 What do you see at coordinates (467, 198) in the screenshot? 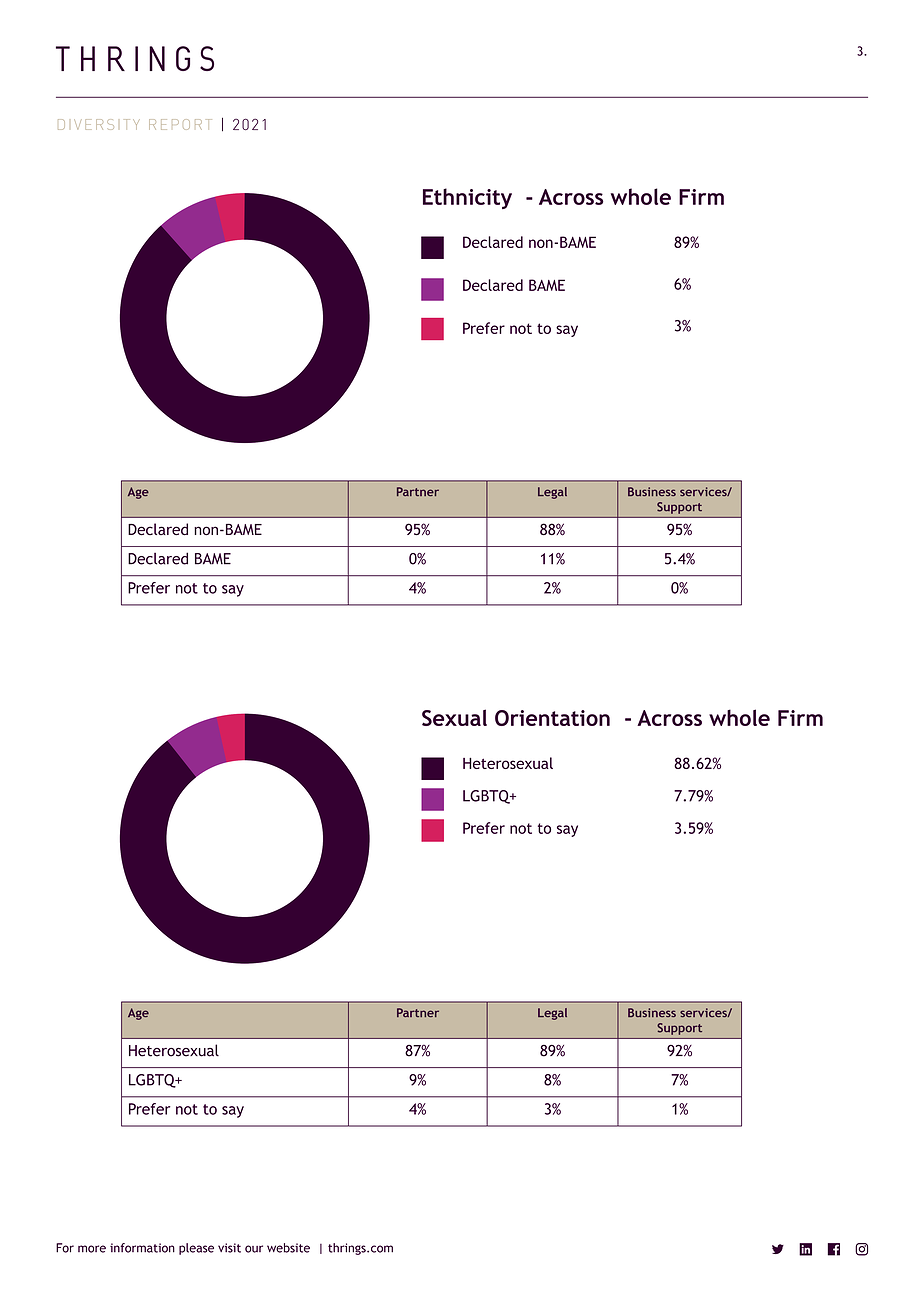
I see `Ethnicity` at bounding box center [467, 198].
